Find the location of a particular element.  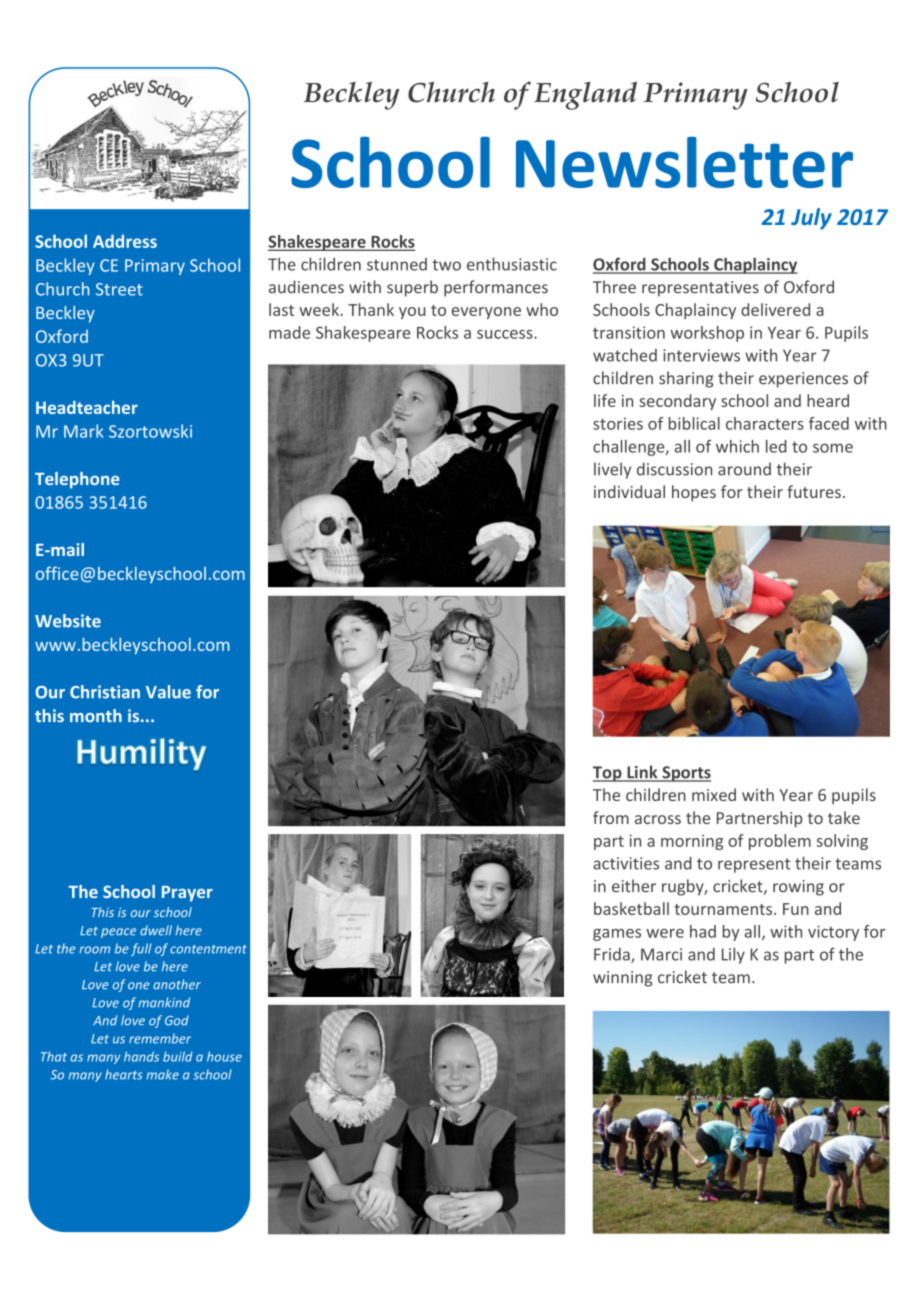

England is located at coordinates (585, 95).
